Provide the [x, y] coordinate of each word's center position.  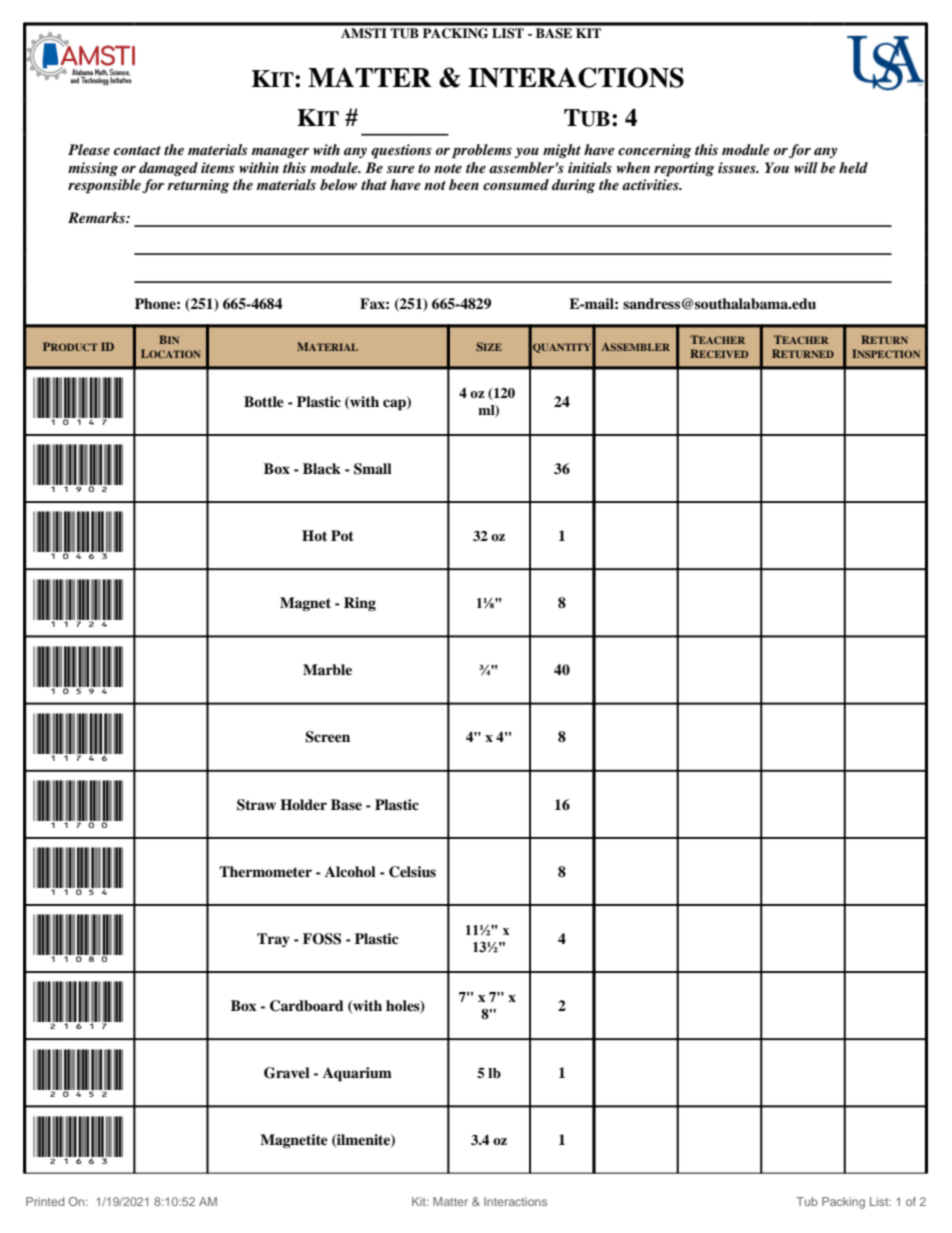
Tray [273, 940]
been [464, 184]
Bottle [264, 401]
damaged [168, 169]
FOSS [322, 939]
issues [738, 167]
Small [373, 469]
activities [651, 184]
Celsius [412, 872]
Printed [45, 1201]
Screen [327, 737]
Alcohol [350, 871]
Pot [342, 535]
